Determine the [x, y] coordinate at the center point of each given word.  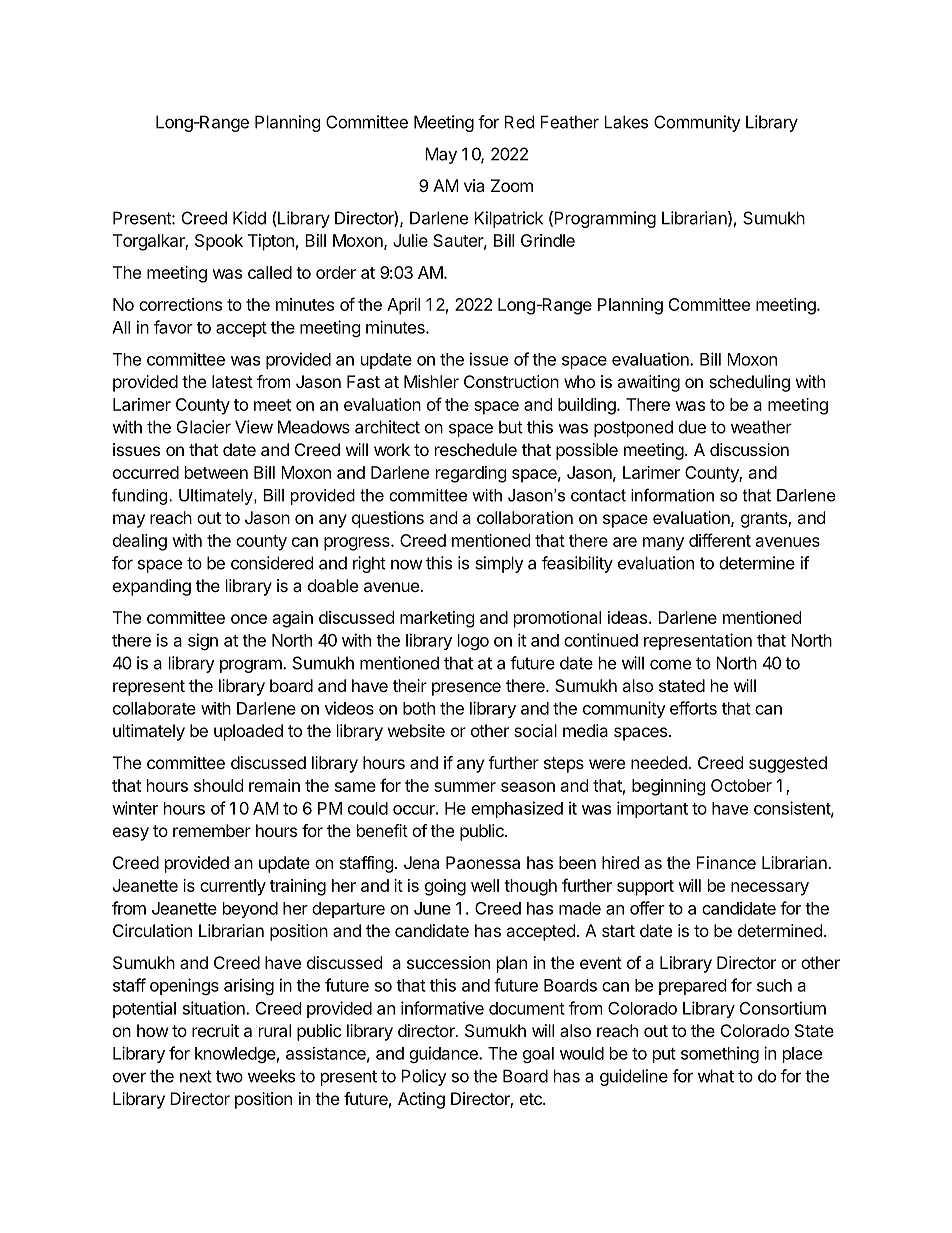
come [670, 664]
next [196, 1076]
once [249, 619]
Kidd [249, 218]
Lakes [626, 122]
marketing [437, 619]
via [474, 185]
